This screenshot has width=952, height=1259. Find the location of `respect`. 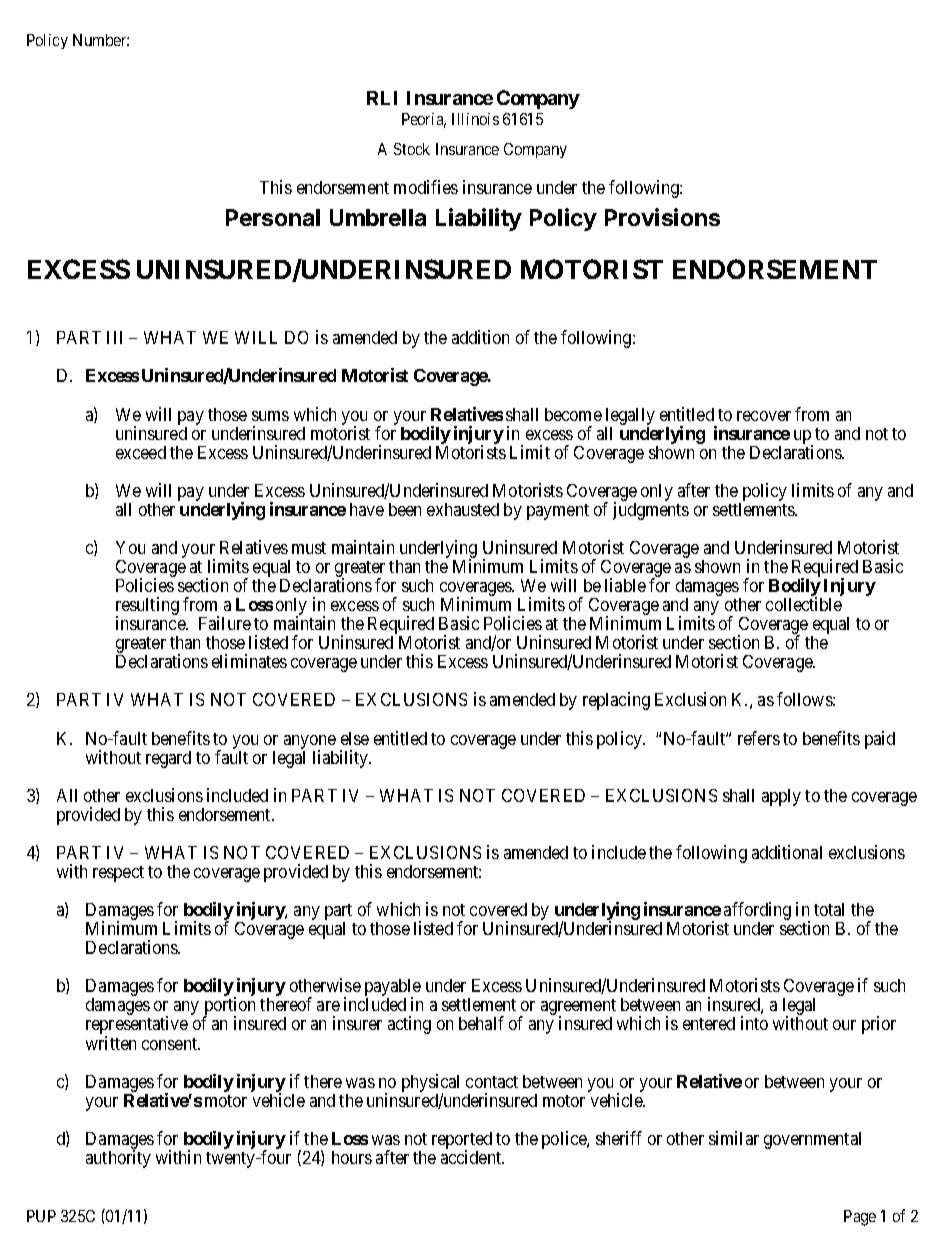

respect is located at coordinates (118, 874).
